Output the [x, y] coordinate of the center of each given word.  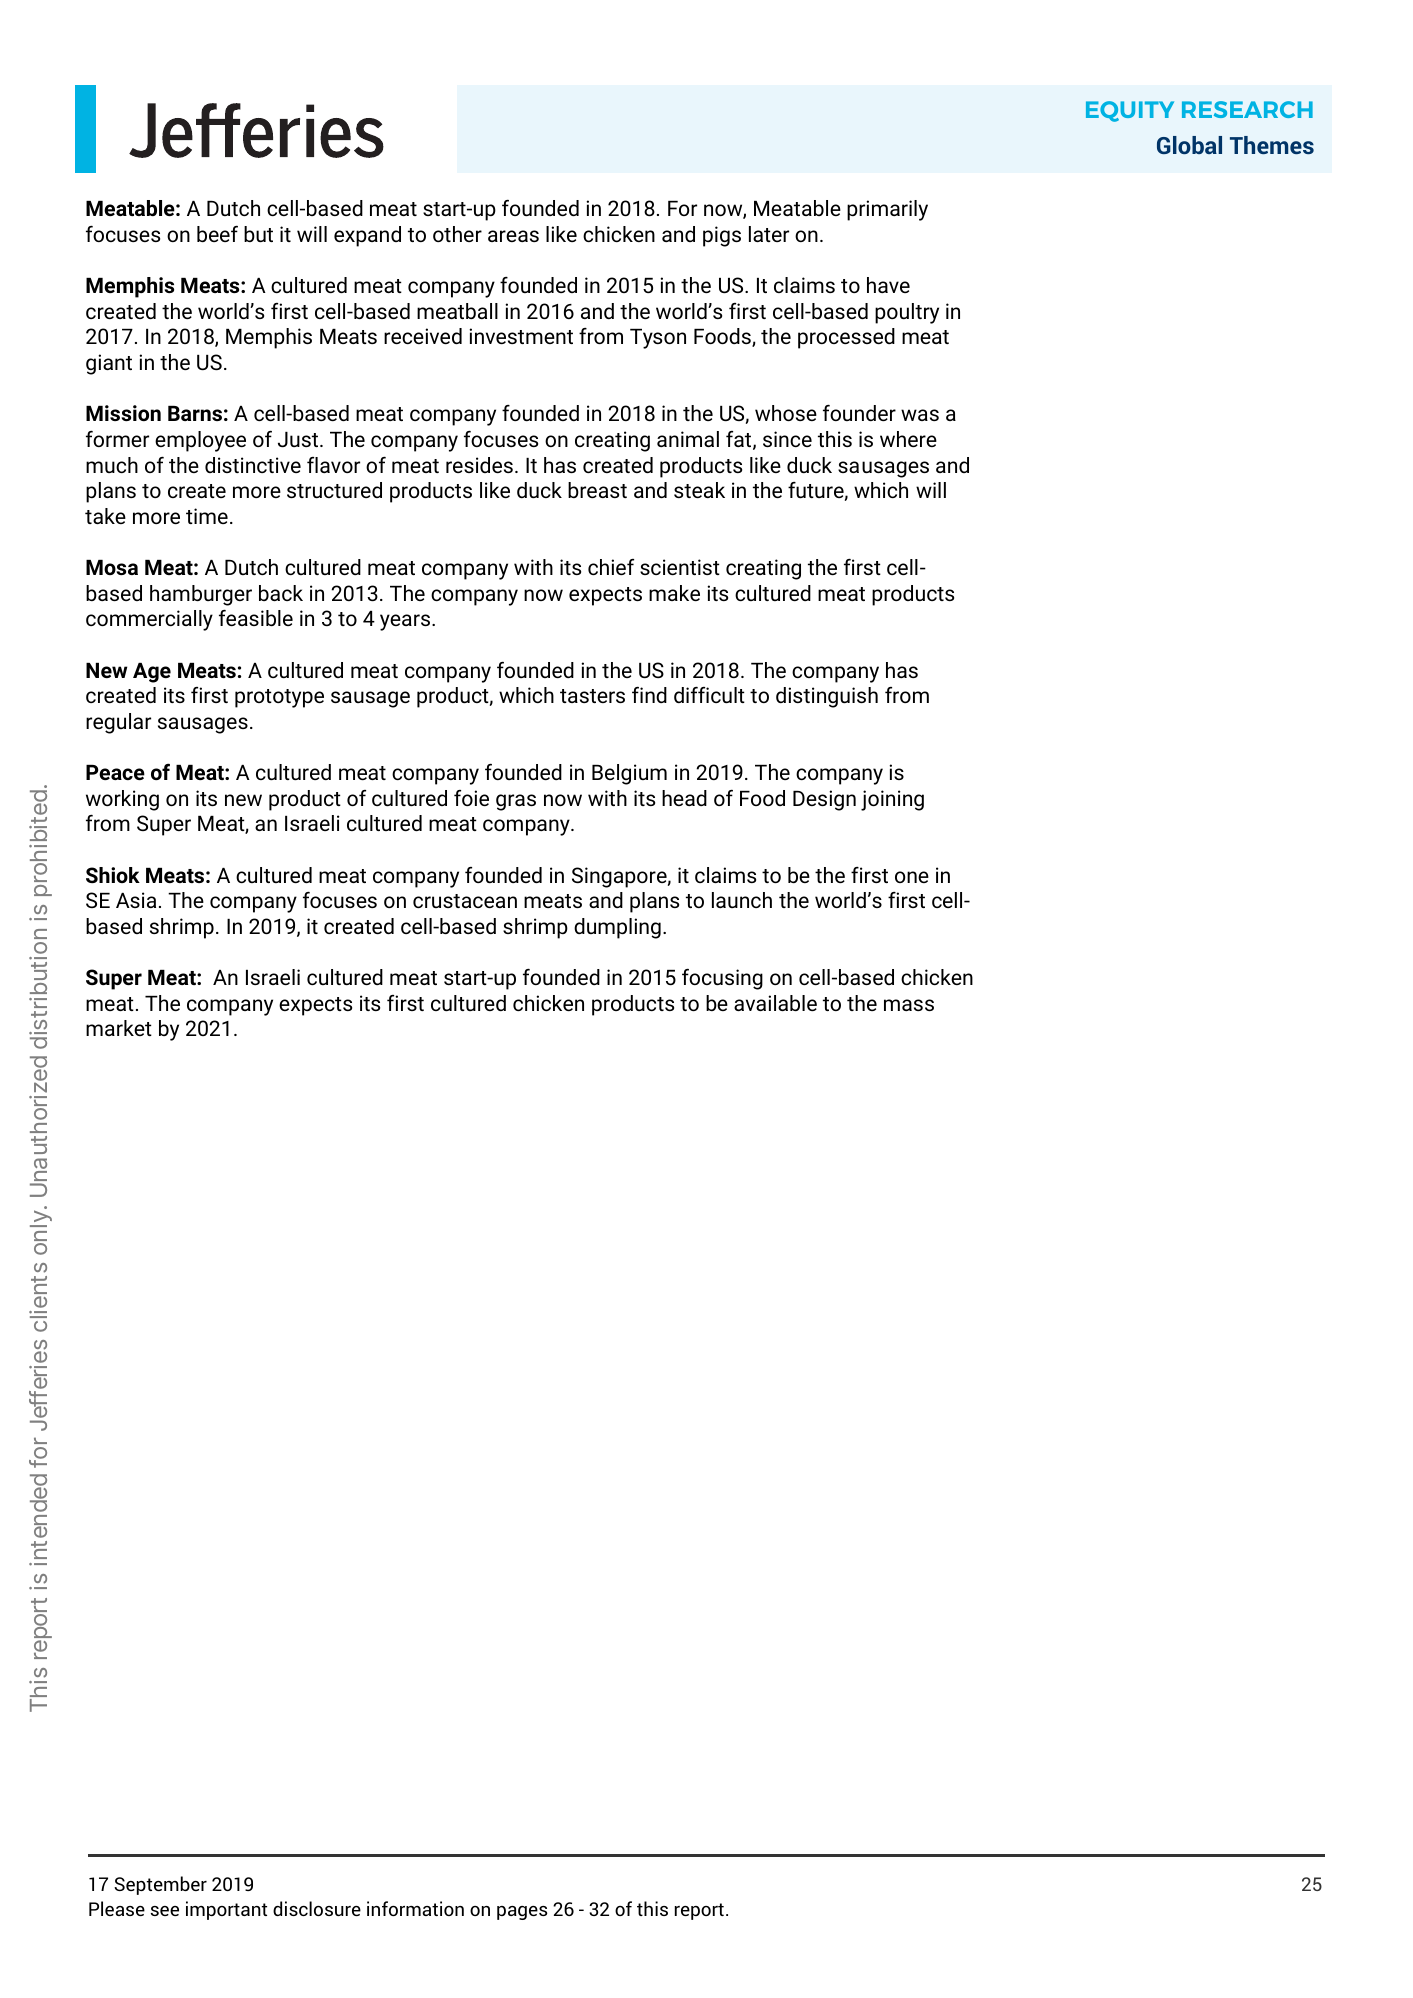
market [119, 1028]
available [775, 1003]
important [226, 1910]
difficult [709, 694]
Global [1189, 145]
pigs [722, 236]
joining [892, 800]
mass [909, 1005]
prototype [279, 698]
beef [217, 233]
